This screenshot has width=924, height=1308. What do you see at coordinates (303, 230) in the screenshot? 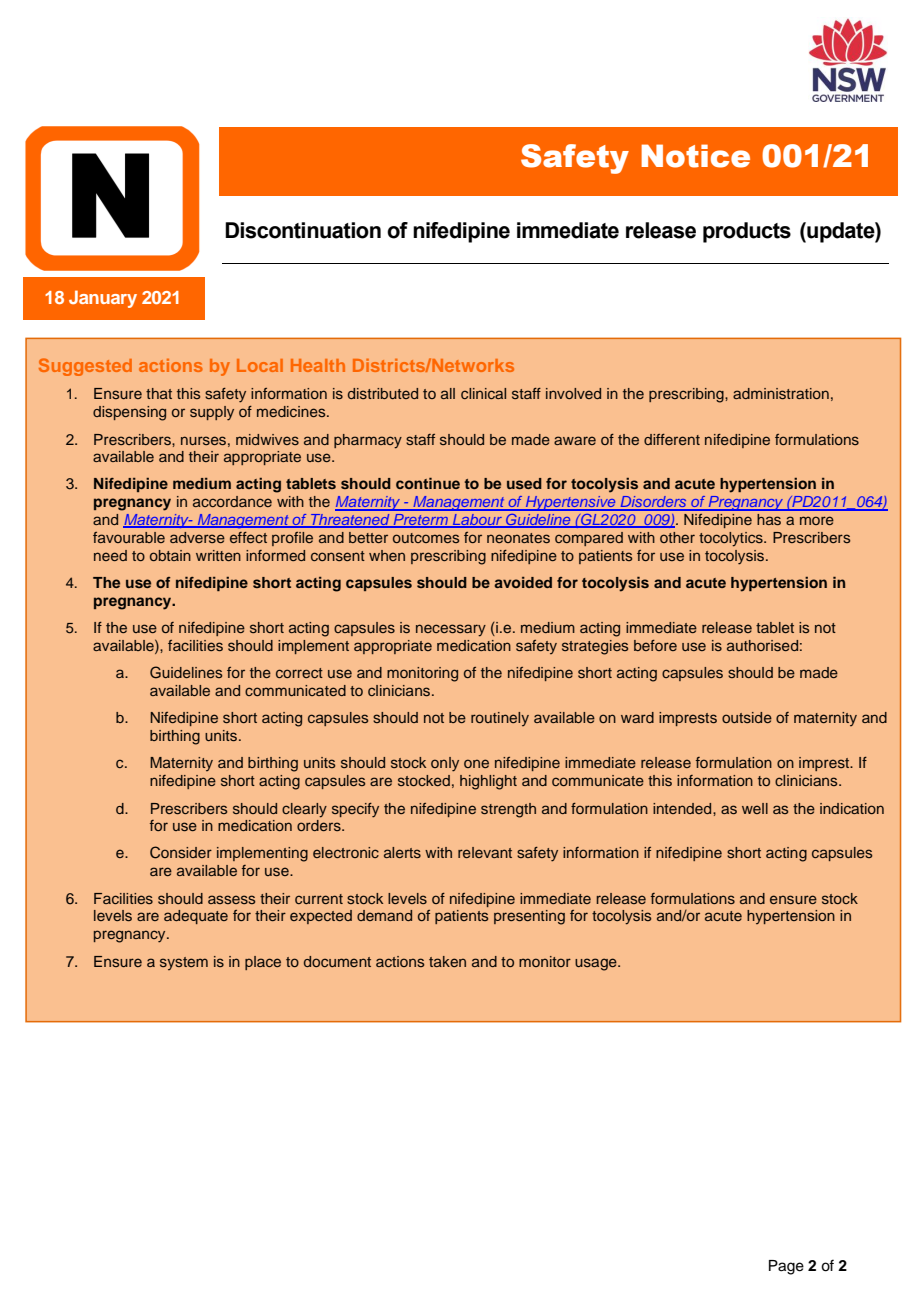
I see `Discontinuation` at bounding box center [303, 230].
